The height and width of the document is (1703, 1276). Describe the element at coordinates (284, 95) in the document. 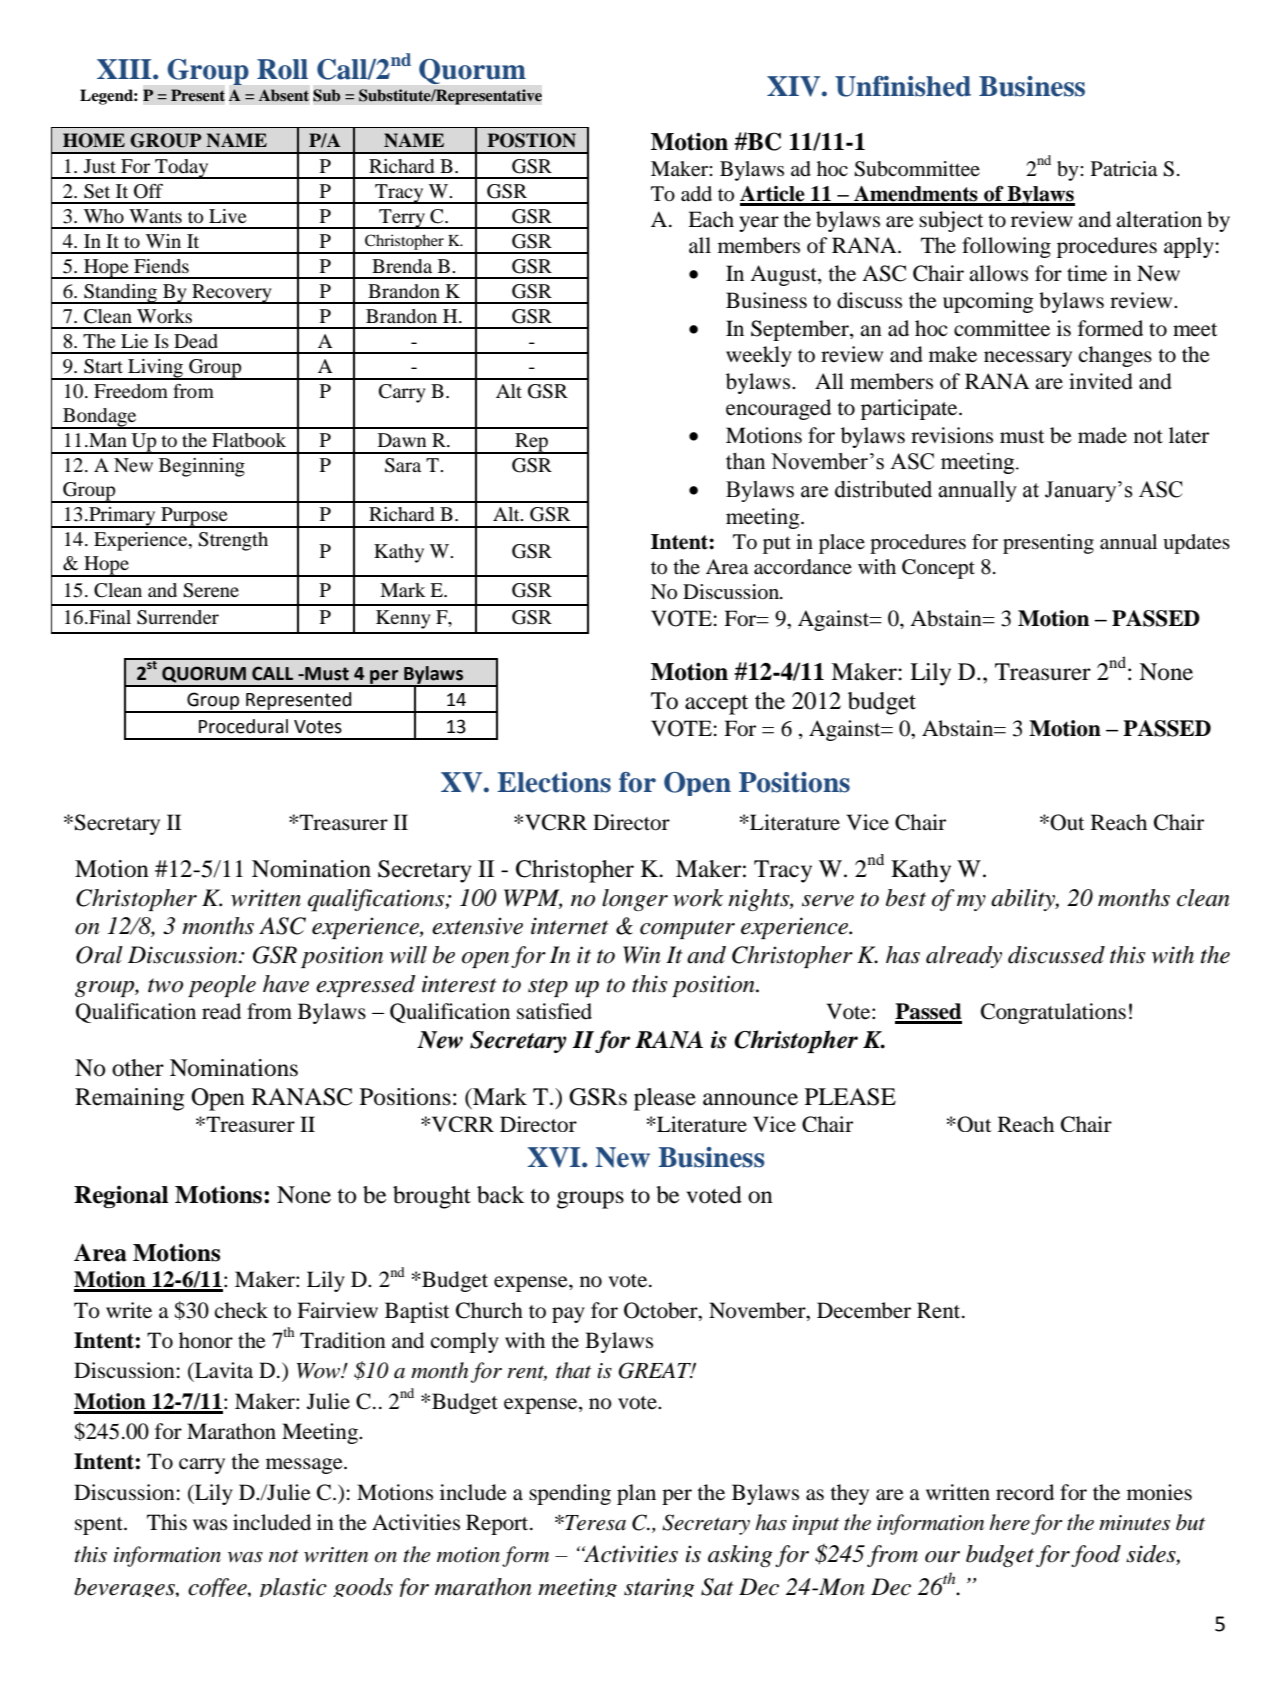

I see `Absent` at that location.
